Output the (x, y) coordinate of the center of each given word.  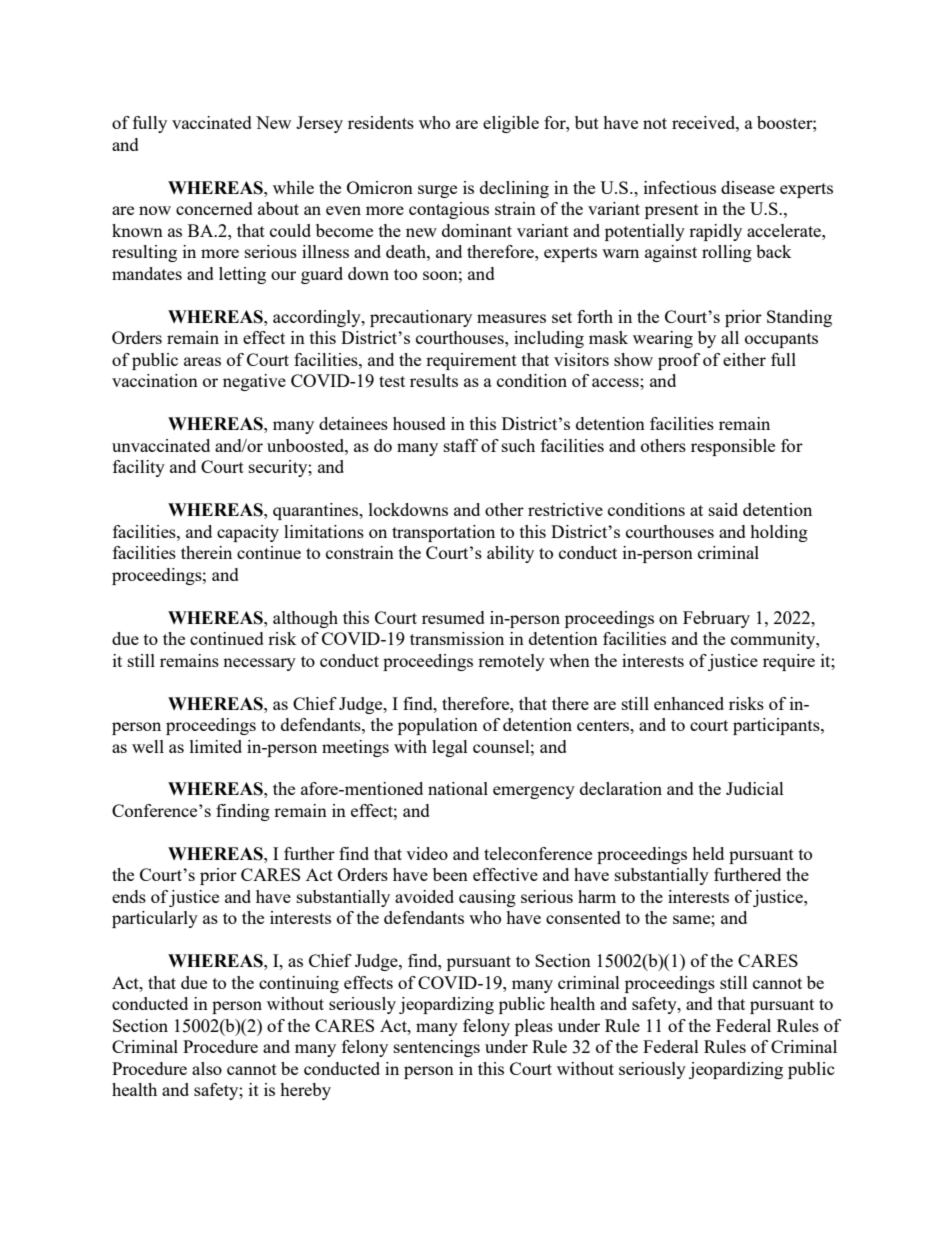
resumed (453, 617)
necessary (259, 664)
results (434, 380)
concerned (214, 208)
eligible (511, 124)
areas (202, 361)
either (744, 359)
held (708, 853)
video (427, 853)
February (716, 619)
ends (129, 896)
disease (748, 187)
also (207, 1068)
